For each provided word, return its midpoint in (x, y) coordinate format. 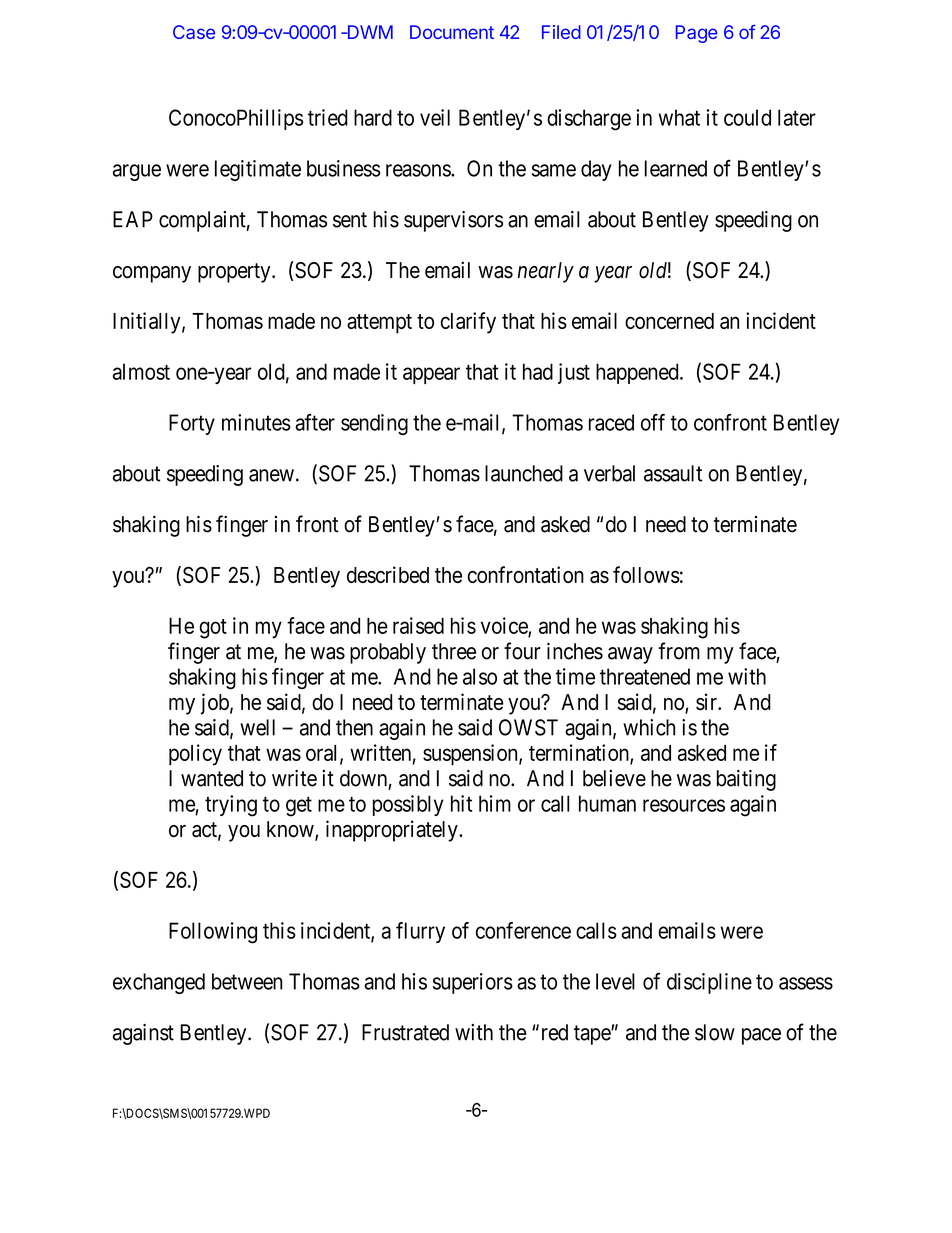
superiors (473, 983)
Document (452, 32)
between (247, 981)
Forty (192, 424)
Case (194, 32)
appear (431, 375)
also (480, 676)
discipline (709, 983)
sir (708, 701)
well (257, 727)
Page (697, 34)
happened (638, 373)
